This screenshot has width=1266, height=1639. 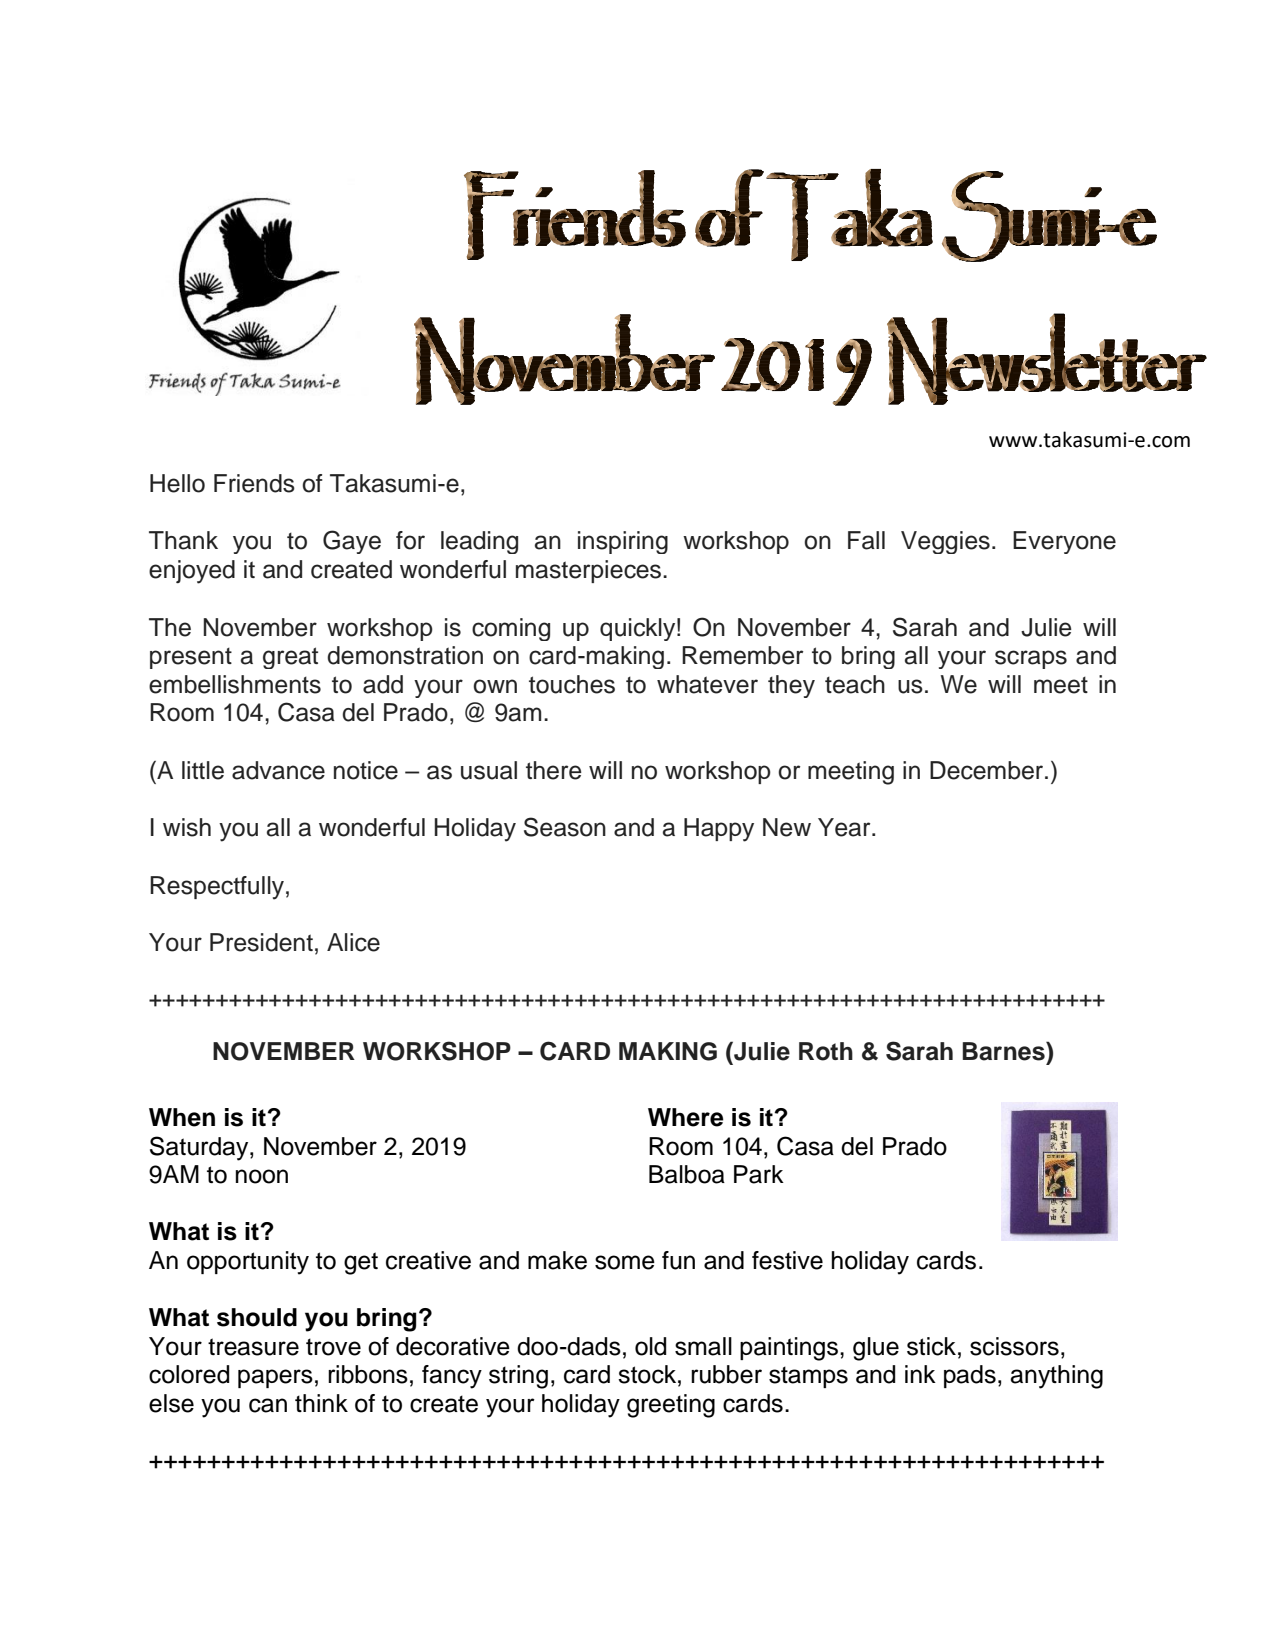 I want to click on Friends, so click(x=254, y=483).
